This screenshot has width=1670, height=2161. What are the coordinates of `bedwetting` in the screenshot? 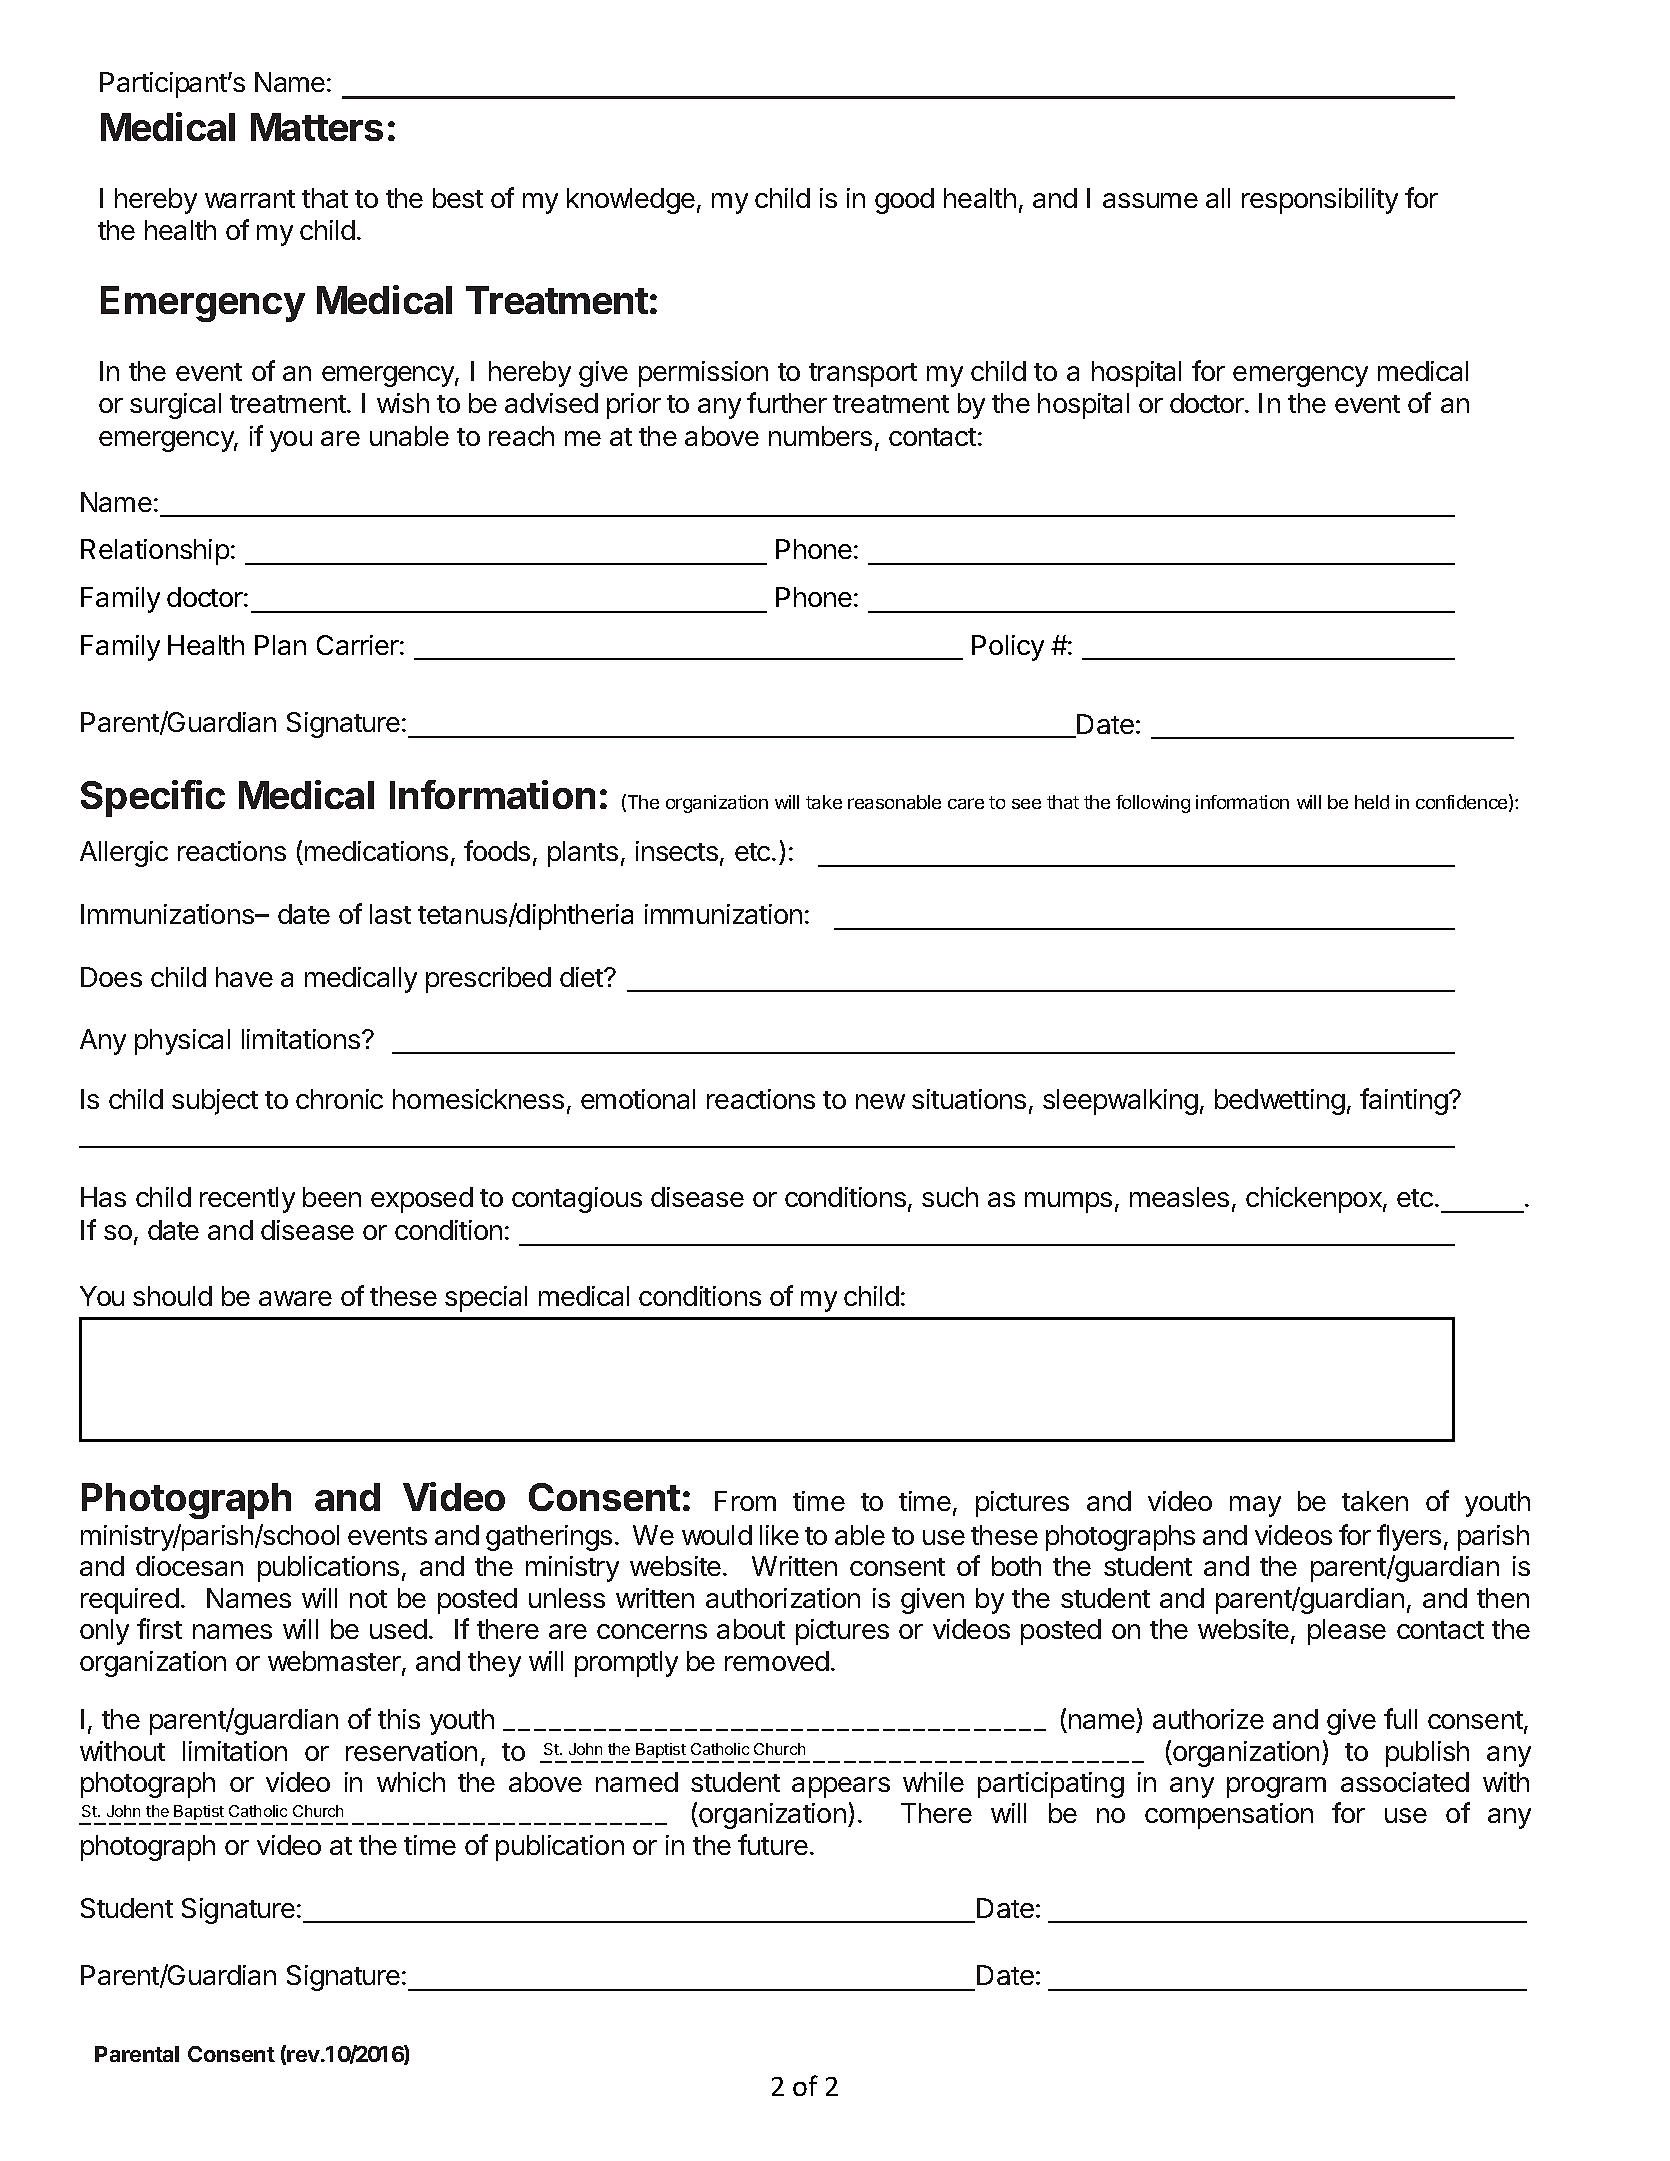 It's located at (1280, 1102).
